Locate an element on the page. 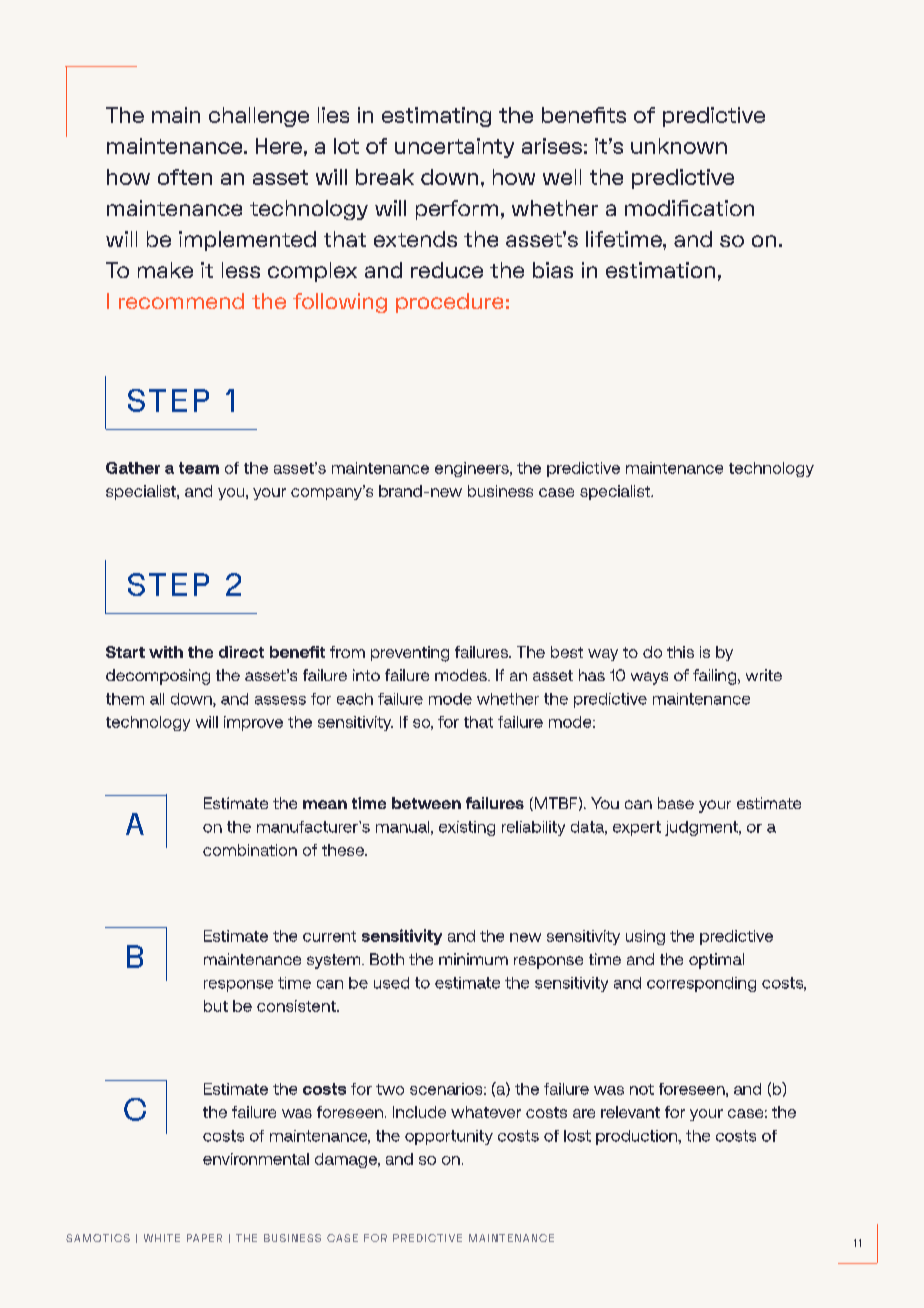 The height and width of the document is (1308, 924). unknown is located at coordinates (679, 146).
